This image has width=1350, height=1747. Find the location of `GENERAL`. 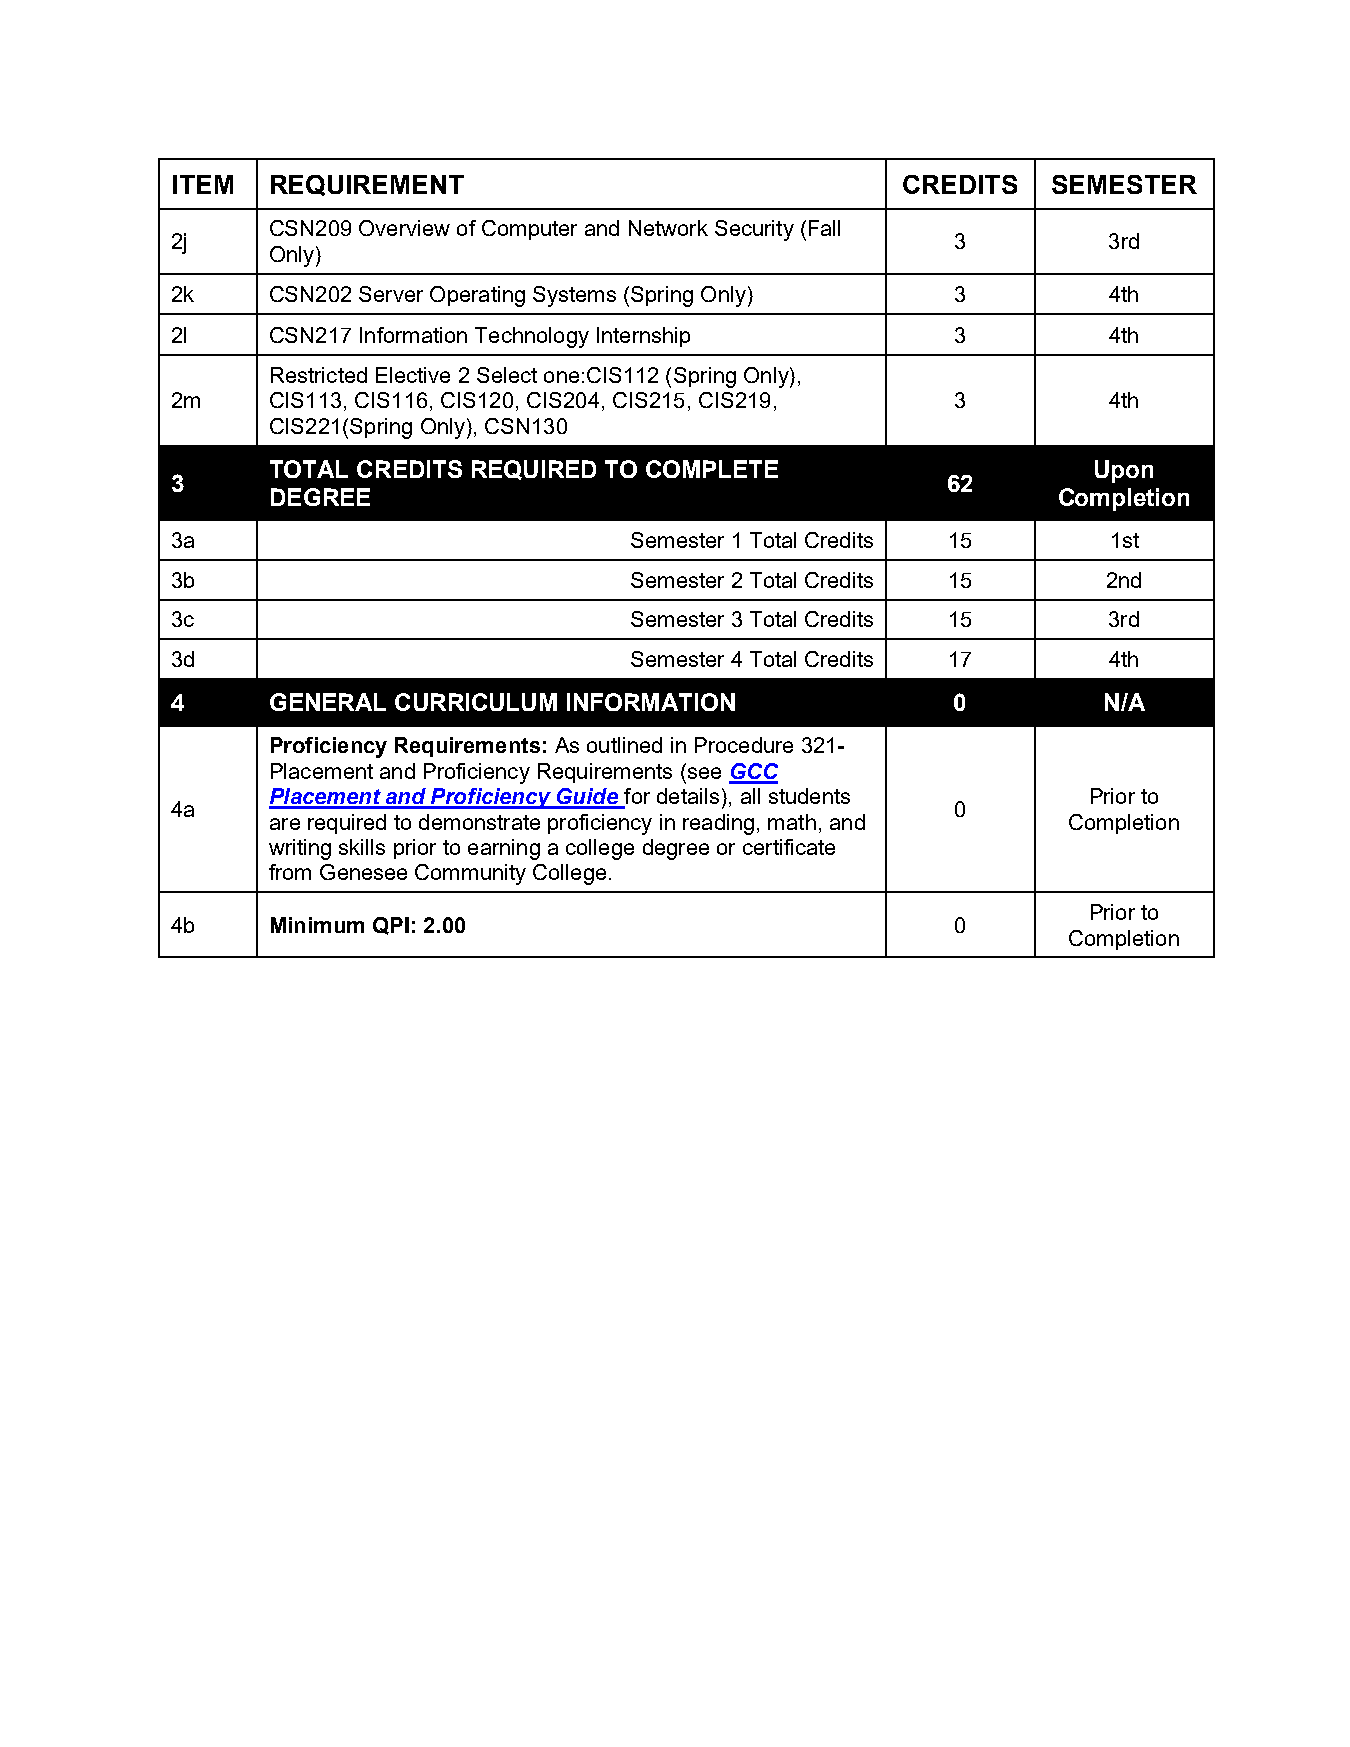

GENERAL is located at coordinates (328, 702).
